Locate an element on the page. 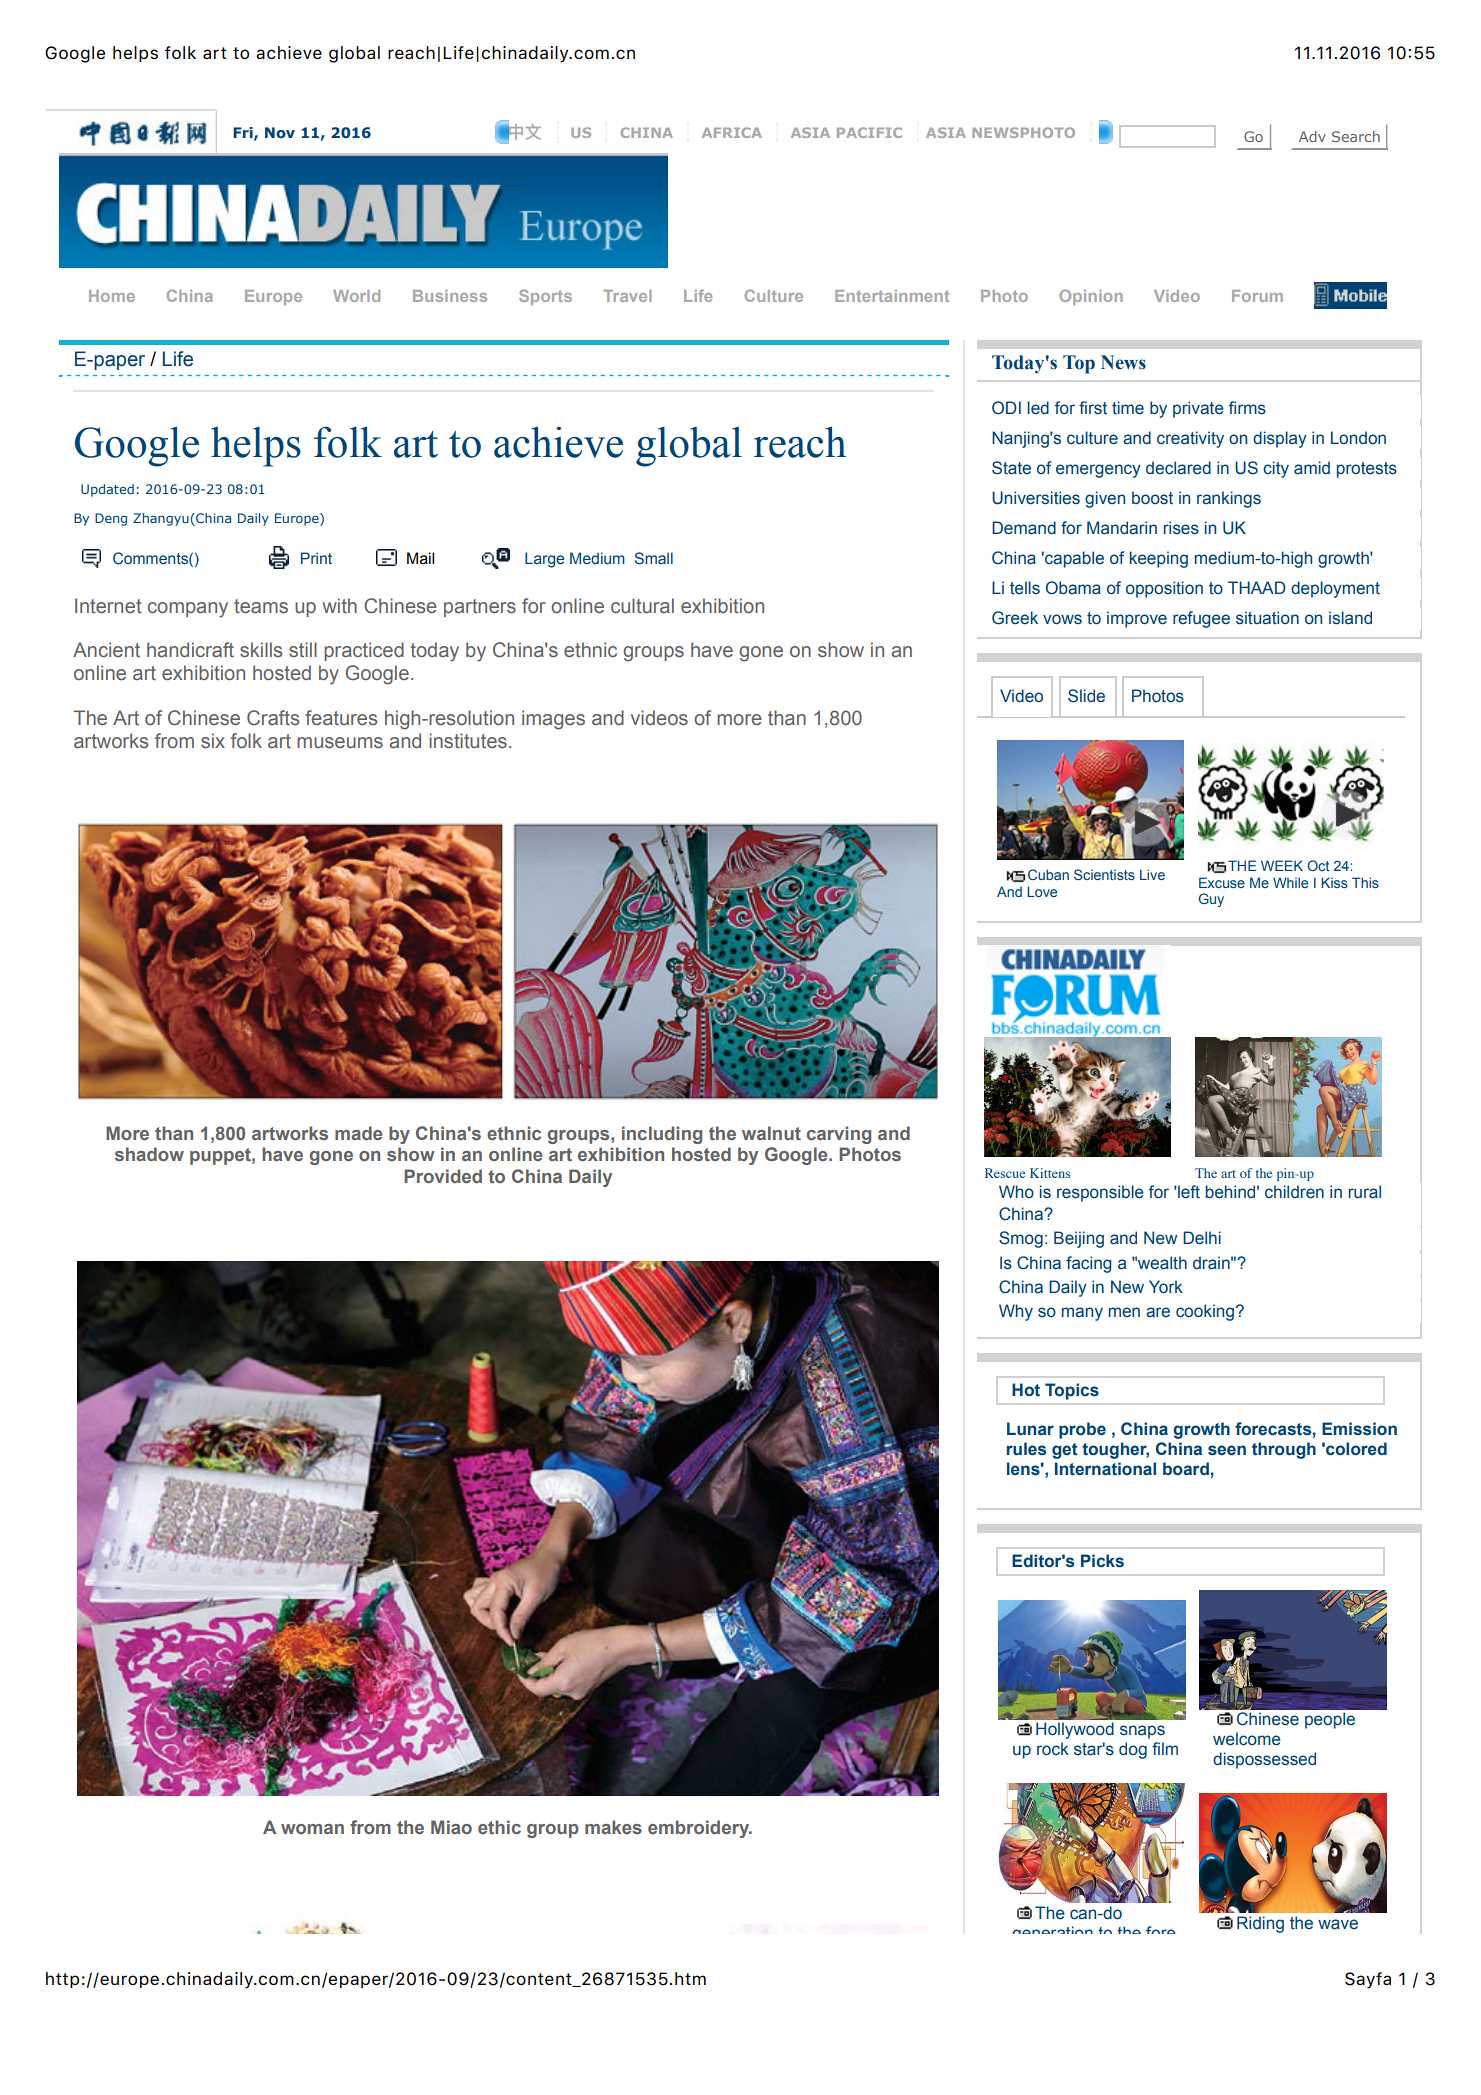  Adv is located at coordinates (1312, 136).
